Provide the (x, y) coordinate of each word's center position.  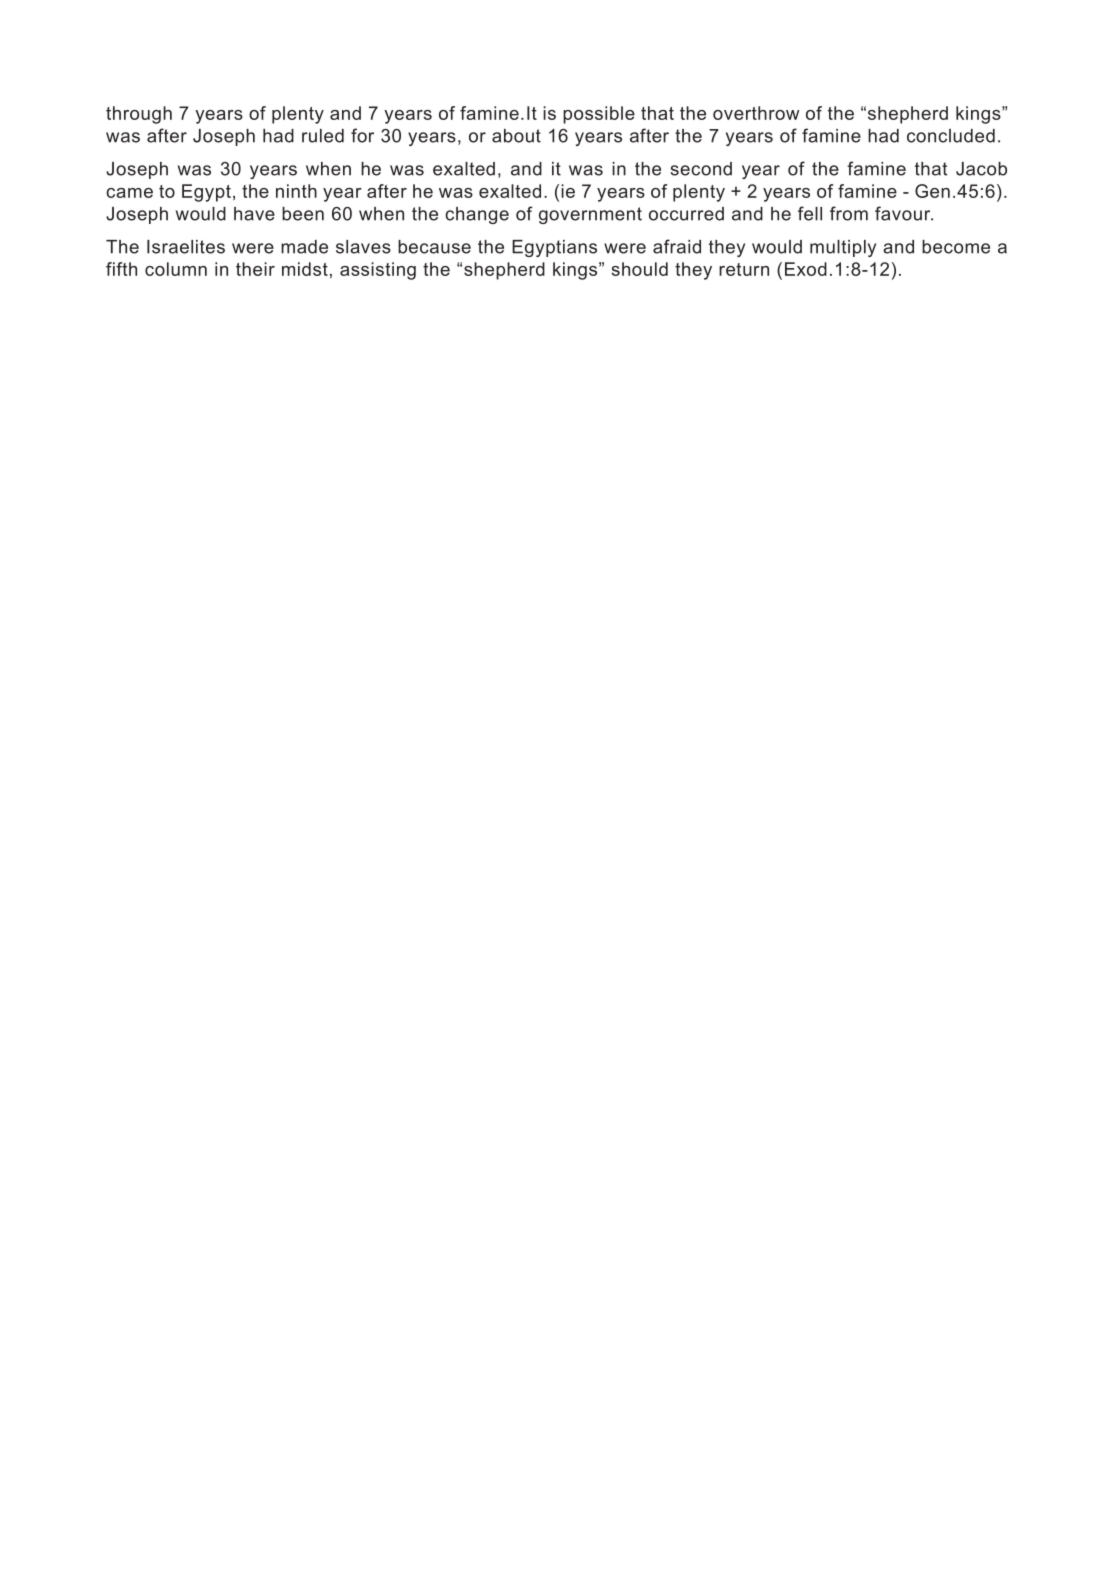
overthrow (756, 113)
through (139, 115)
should (640, 269)
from (849, 213)
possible (599, 115)
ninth (296, 191)
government (590, 215)
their (255, 269)
